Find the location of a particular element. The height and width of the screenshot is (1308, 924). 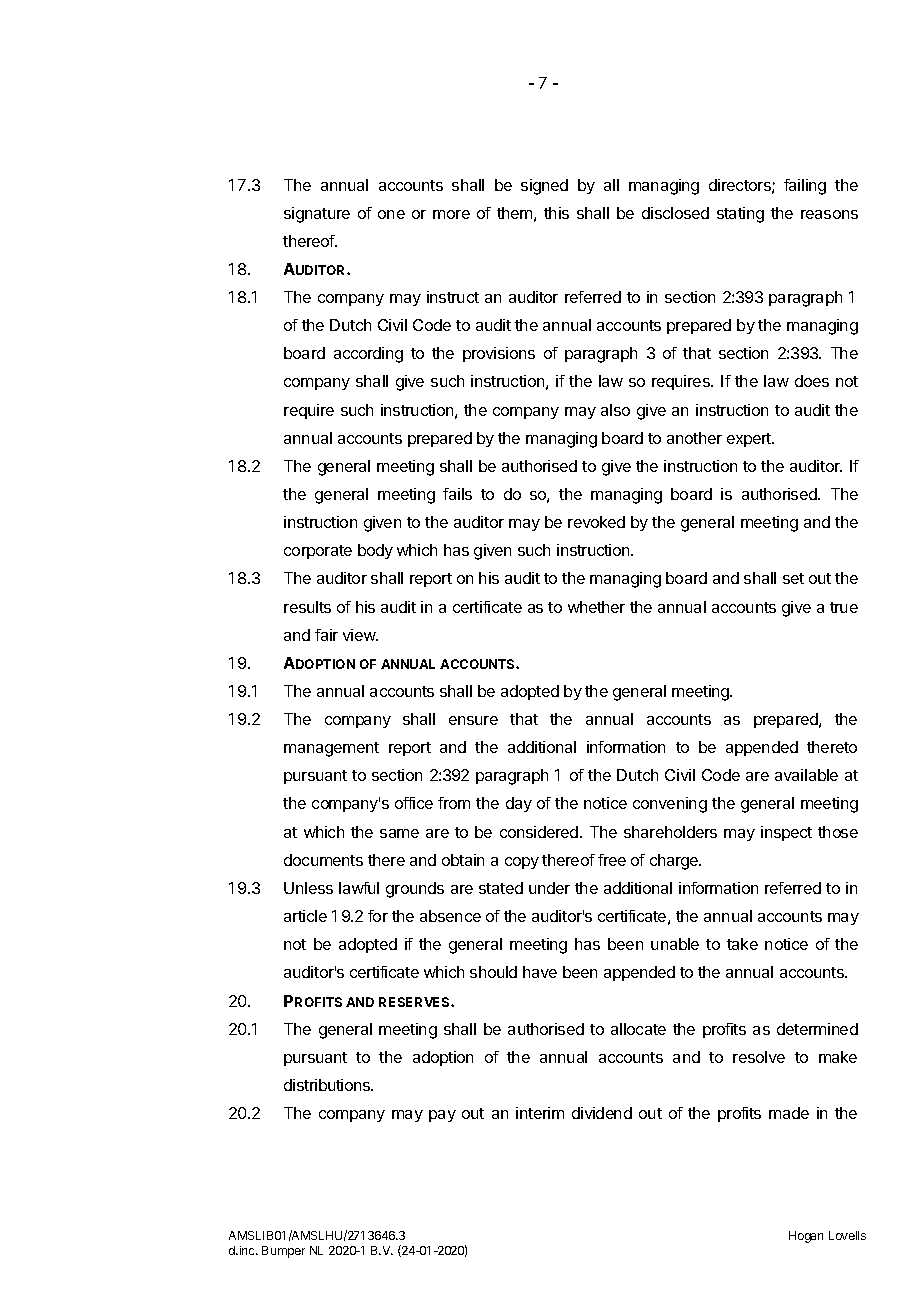

expert is located at coordinates (750, 440).
